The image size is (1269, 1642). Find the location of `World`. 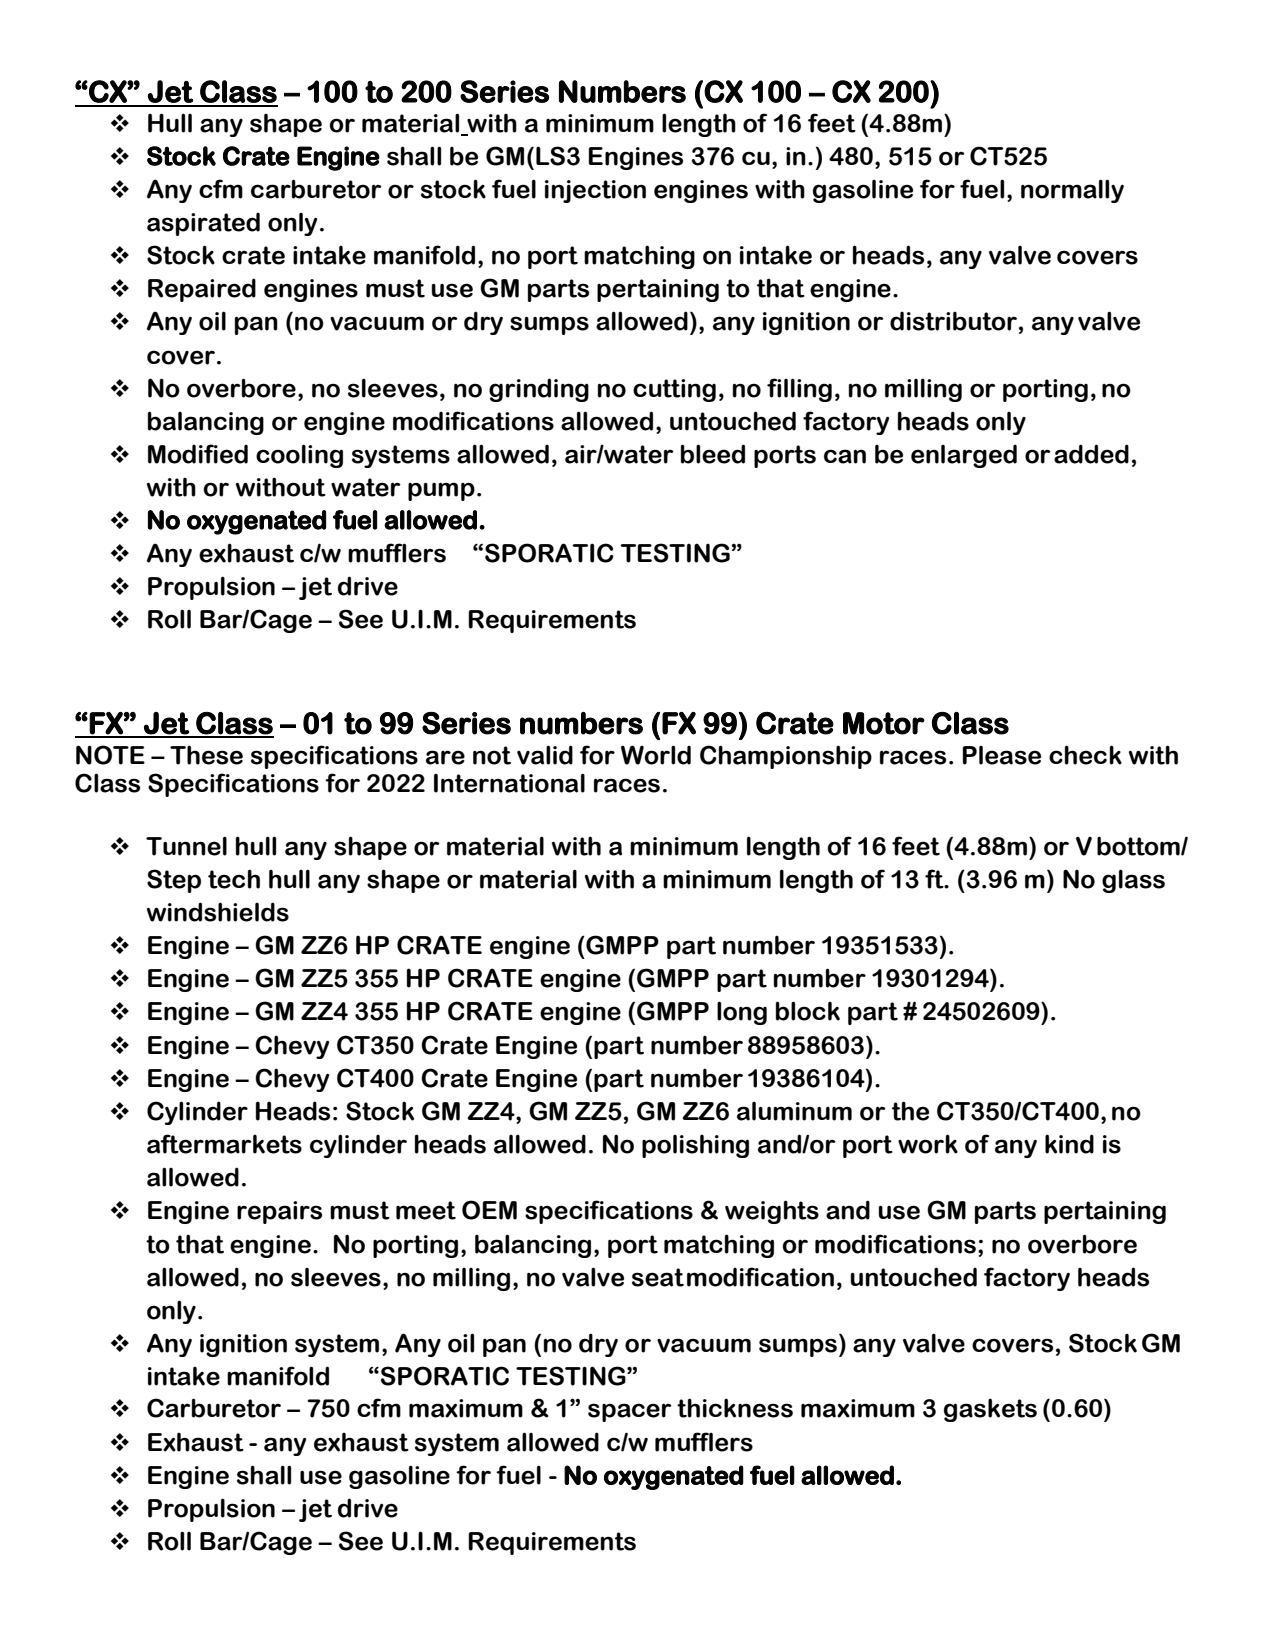

World is located at coordinates (656, 755).
